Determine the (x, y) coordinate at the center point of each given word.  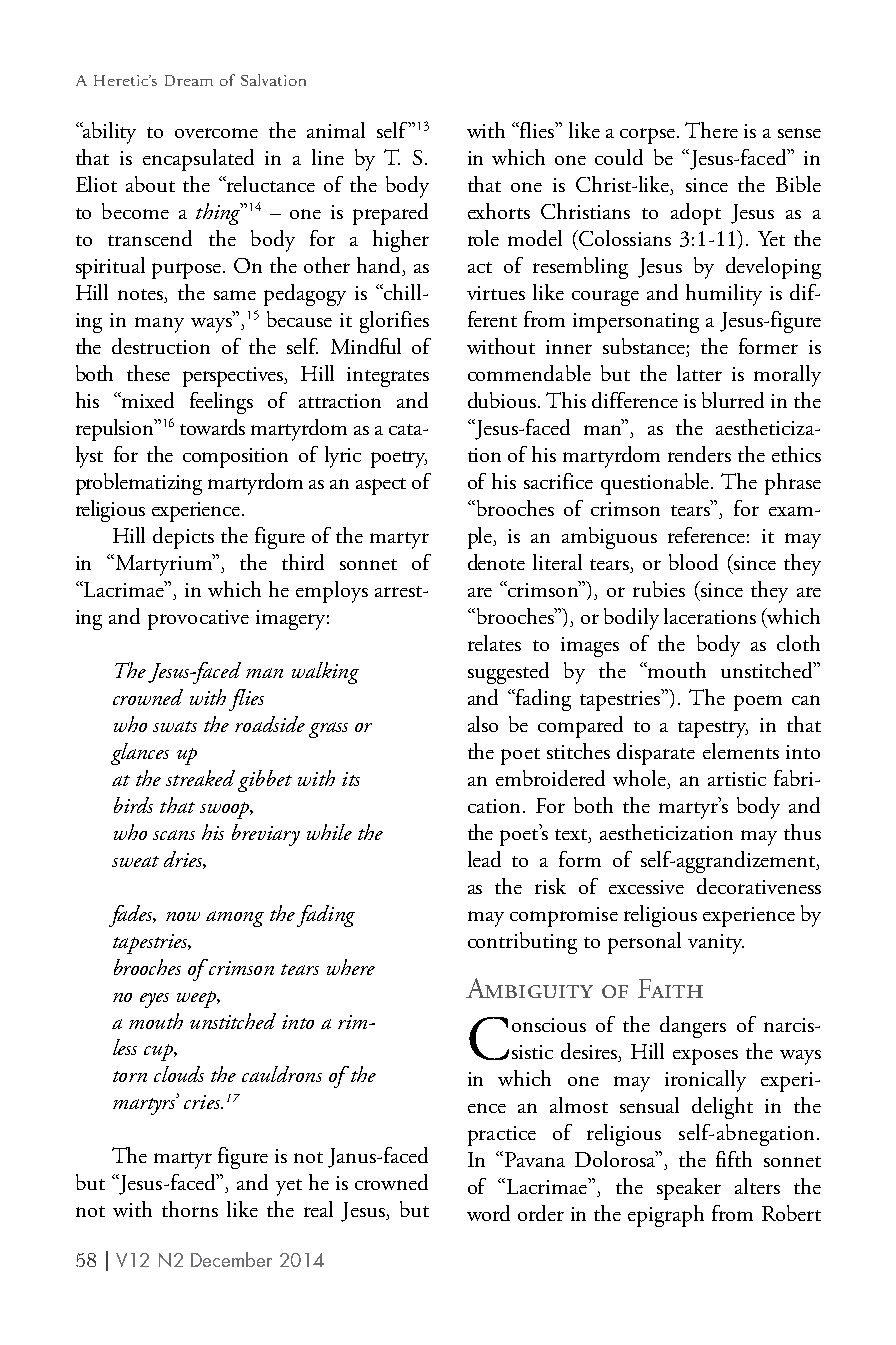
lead (484, 859)
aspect (381, 486)
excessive (646, 887)
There (711, 130)
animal (336, 130)
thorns (190, 1209)
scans (174, 835)
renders (699, 454)
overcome (216, 133)
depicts (183, 538)
